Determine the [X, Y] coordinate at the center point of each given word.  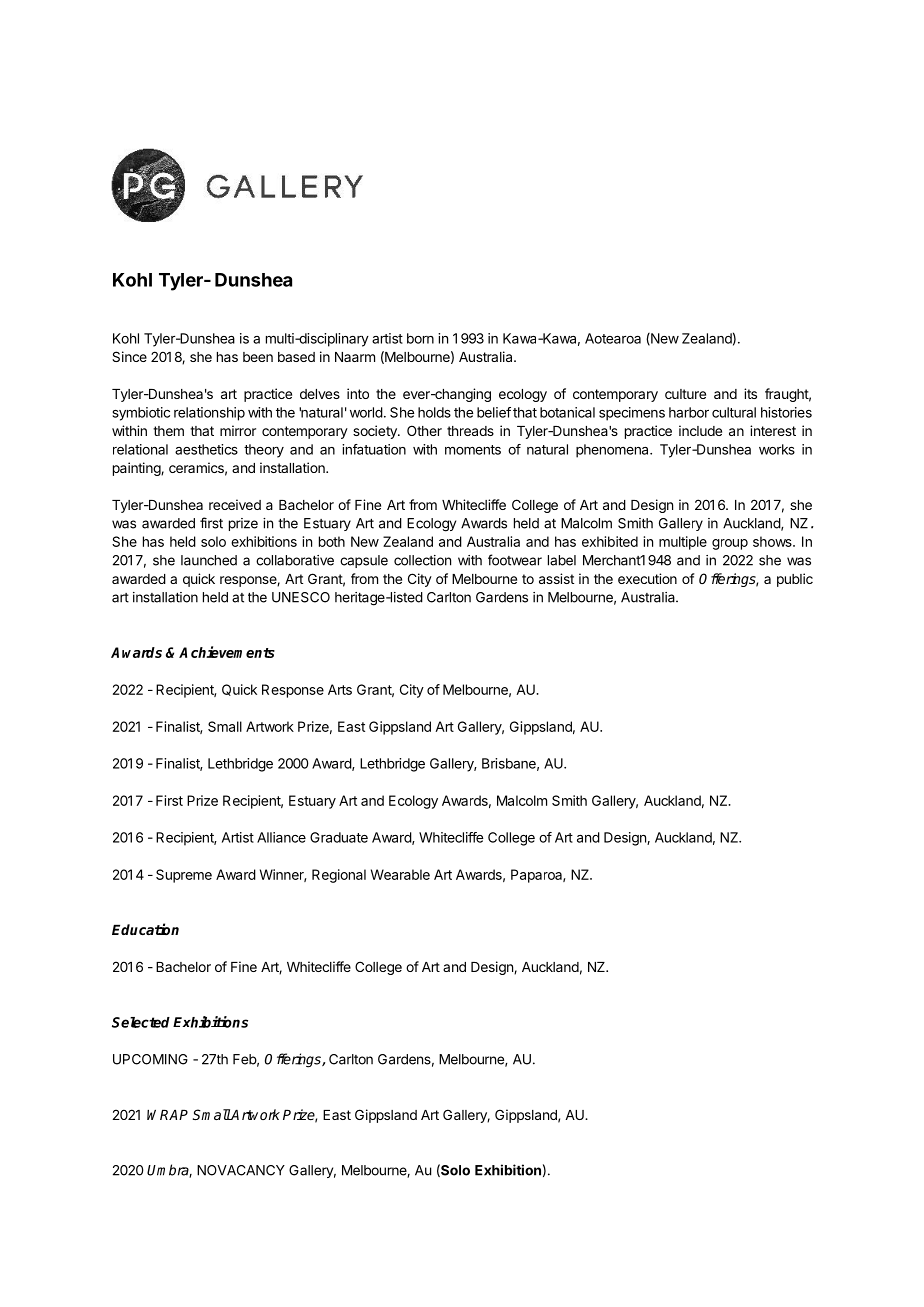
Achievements [227, 652]
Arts [340, 689]
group [730, 544]
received [235, 504]
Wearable [400, 874]
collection [422, 560]
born [420, 338]
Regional [339, 876]
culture [685, 394]
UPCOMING [150, 1059]
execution [647, 578]
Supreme [184, 876]
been [258, 357]
